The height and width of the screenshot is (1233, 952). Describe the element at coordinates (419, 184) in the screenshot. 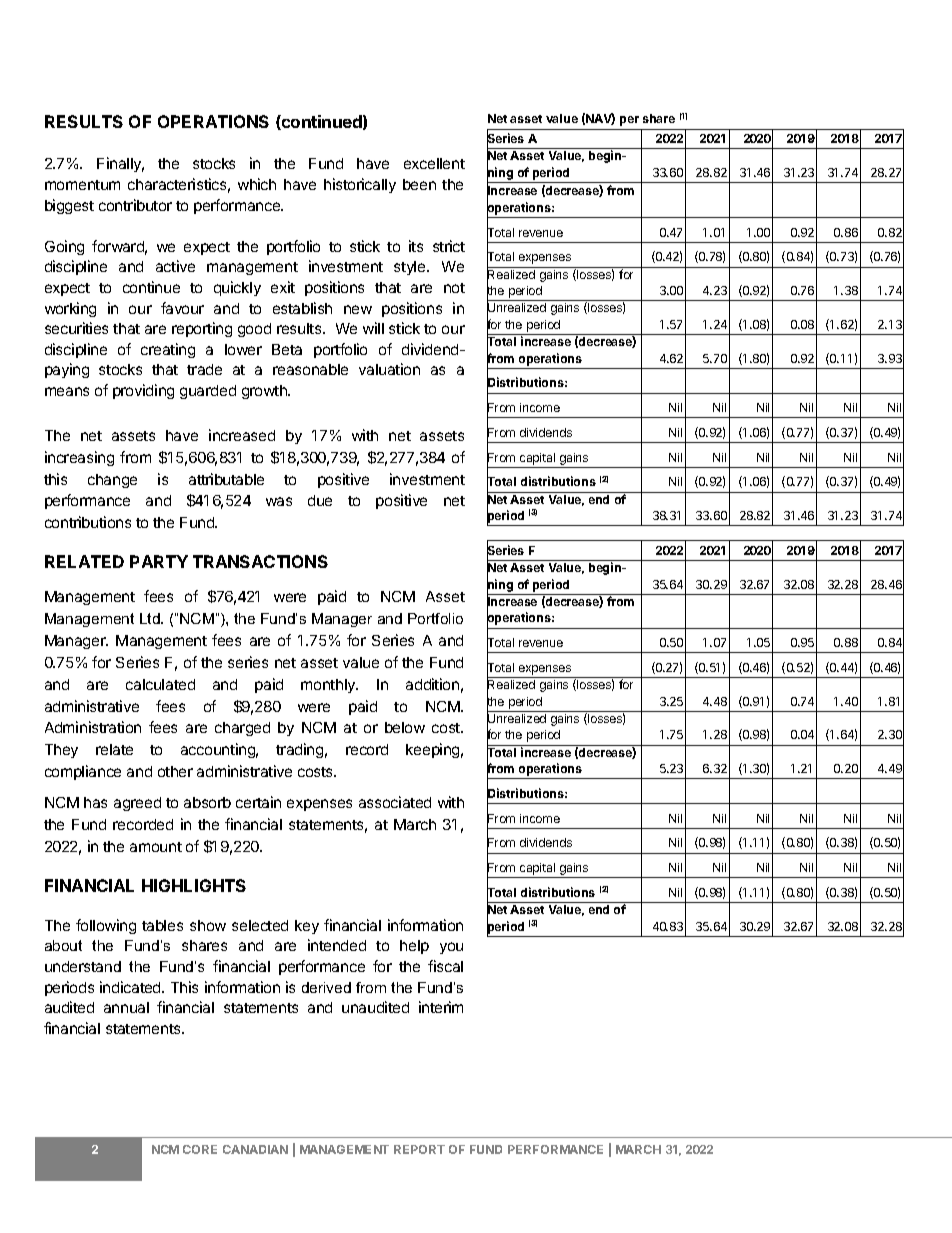

I see `been` at that location.
